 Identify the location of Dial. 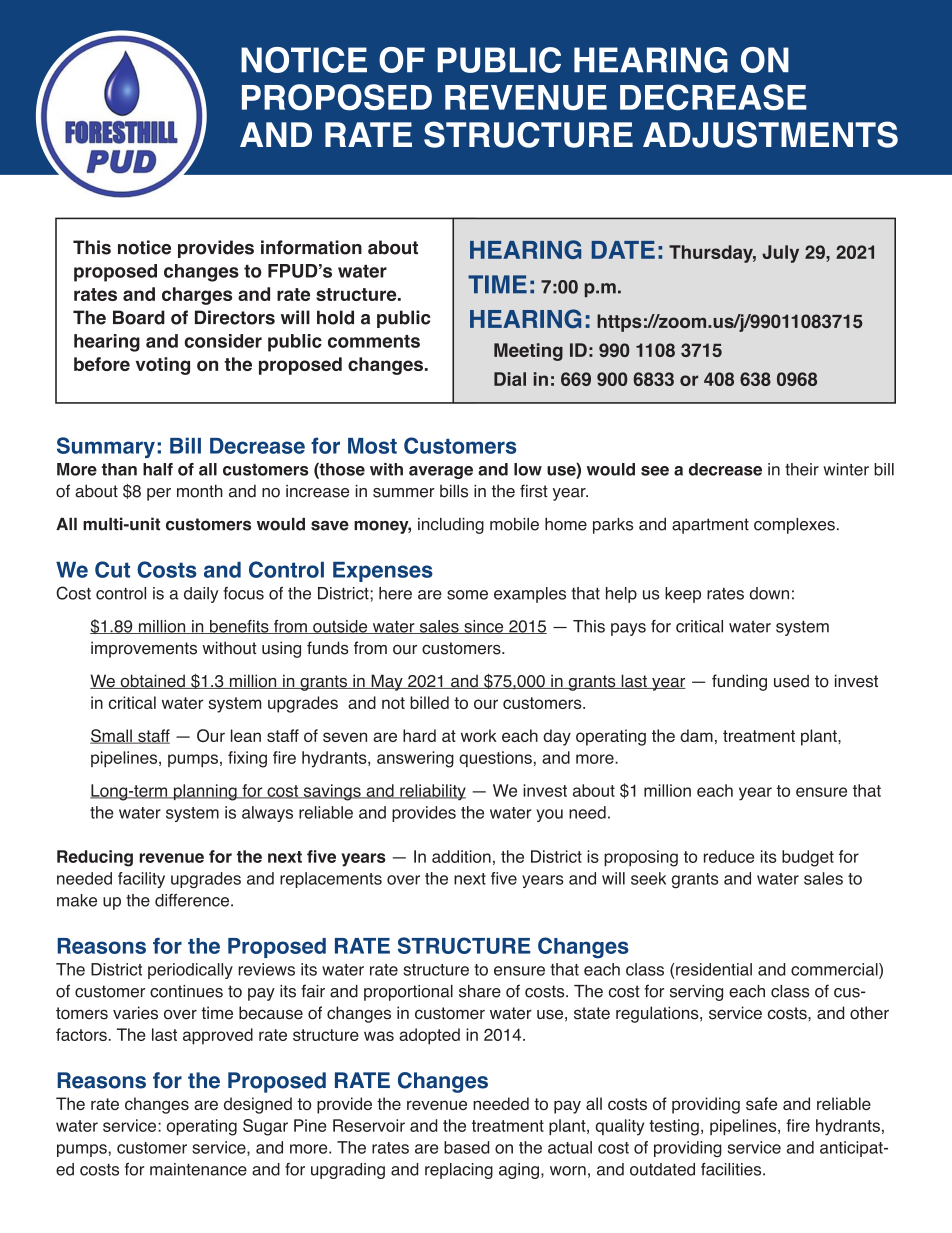
(510, 379).
